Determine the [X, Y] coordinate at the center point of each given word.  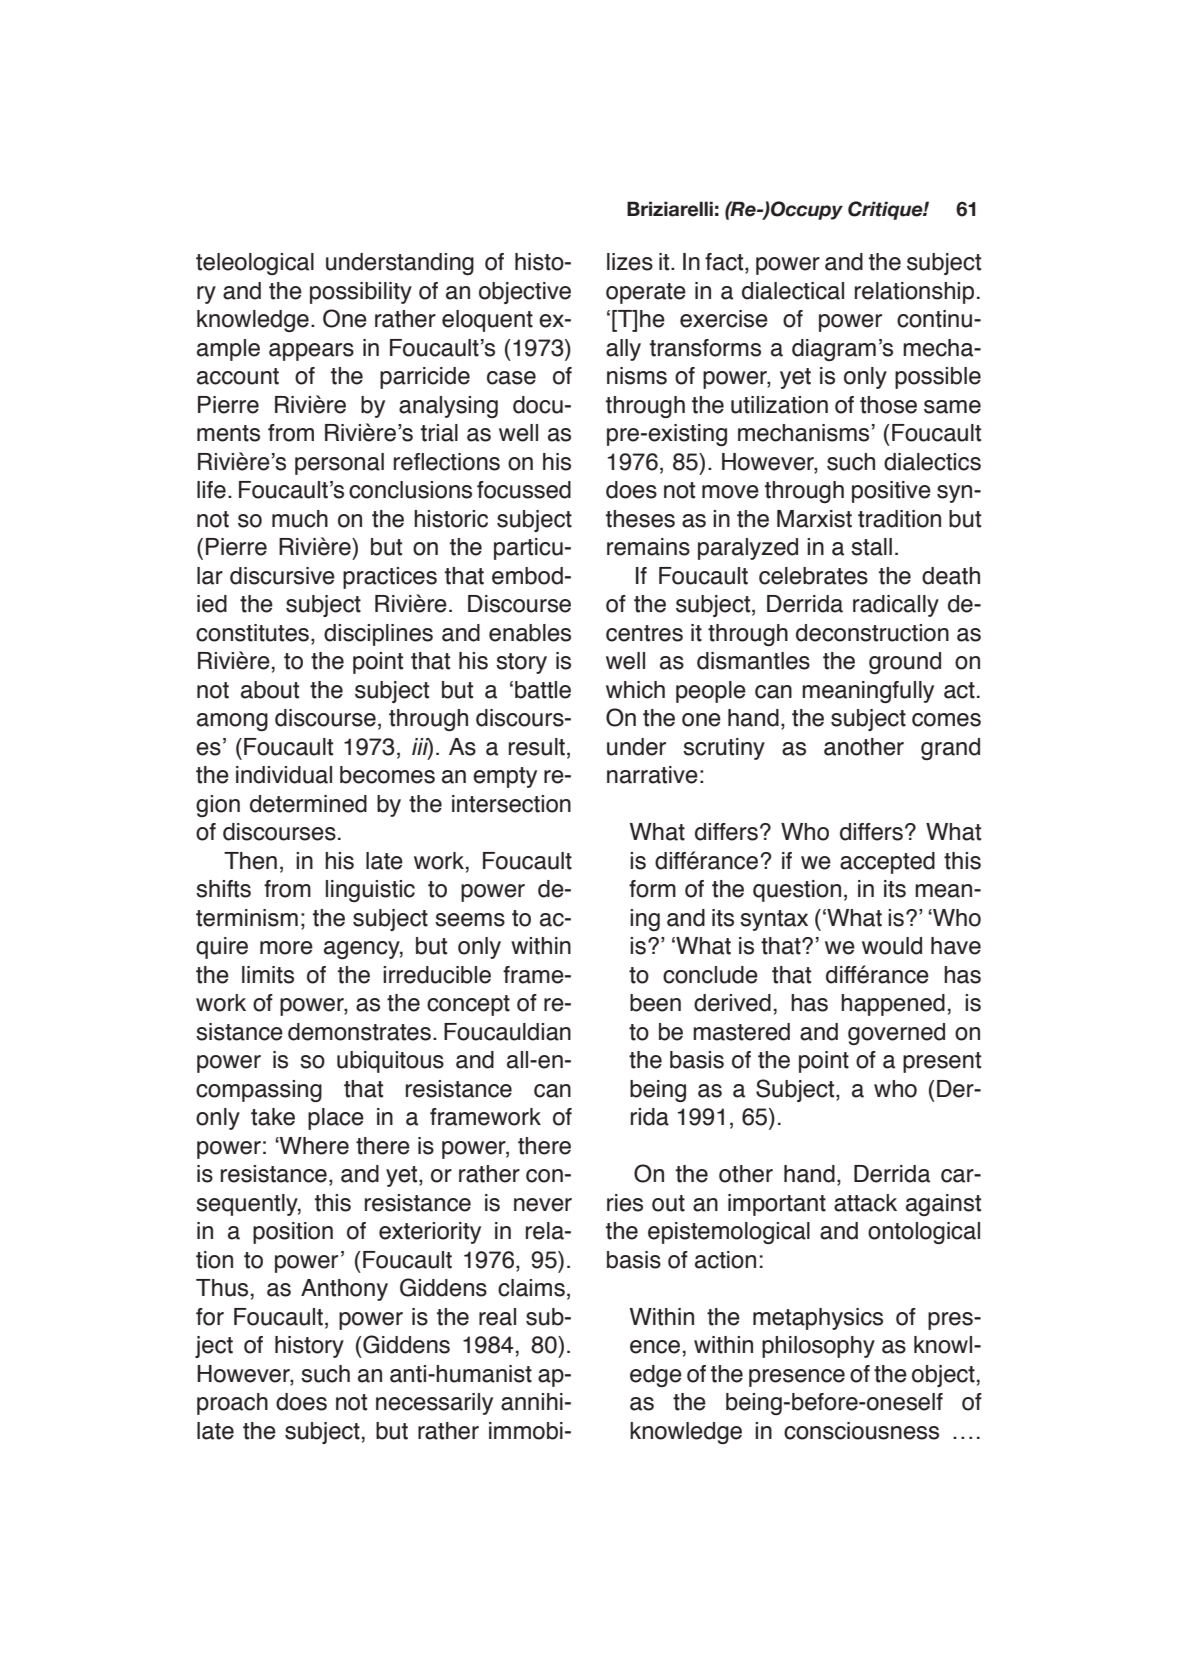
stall [871, 547]
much [300, 519]
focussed [524, 490]
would [892, 946]
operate [646, 293]
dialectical [793, 291]
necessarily [434, 1404]
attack [865, 1203]
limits [268, 975]
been [655, 1003]
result [537, 747]
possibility [361, 293]
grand [950, 749]
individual [284, 775]
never [543, 1205]
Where [313, 1146]
